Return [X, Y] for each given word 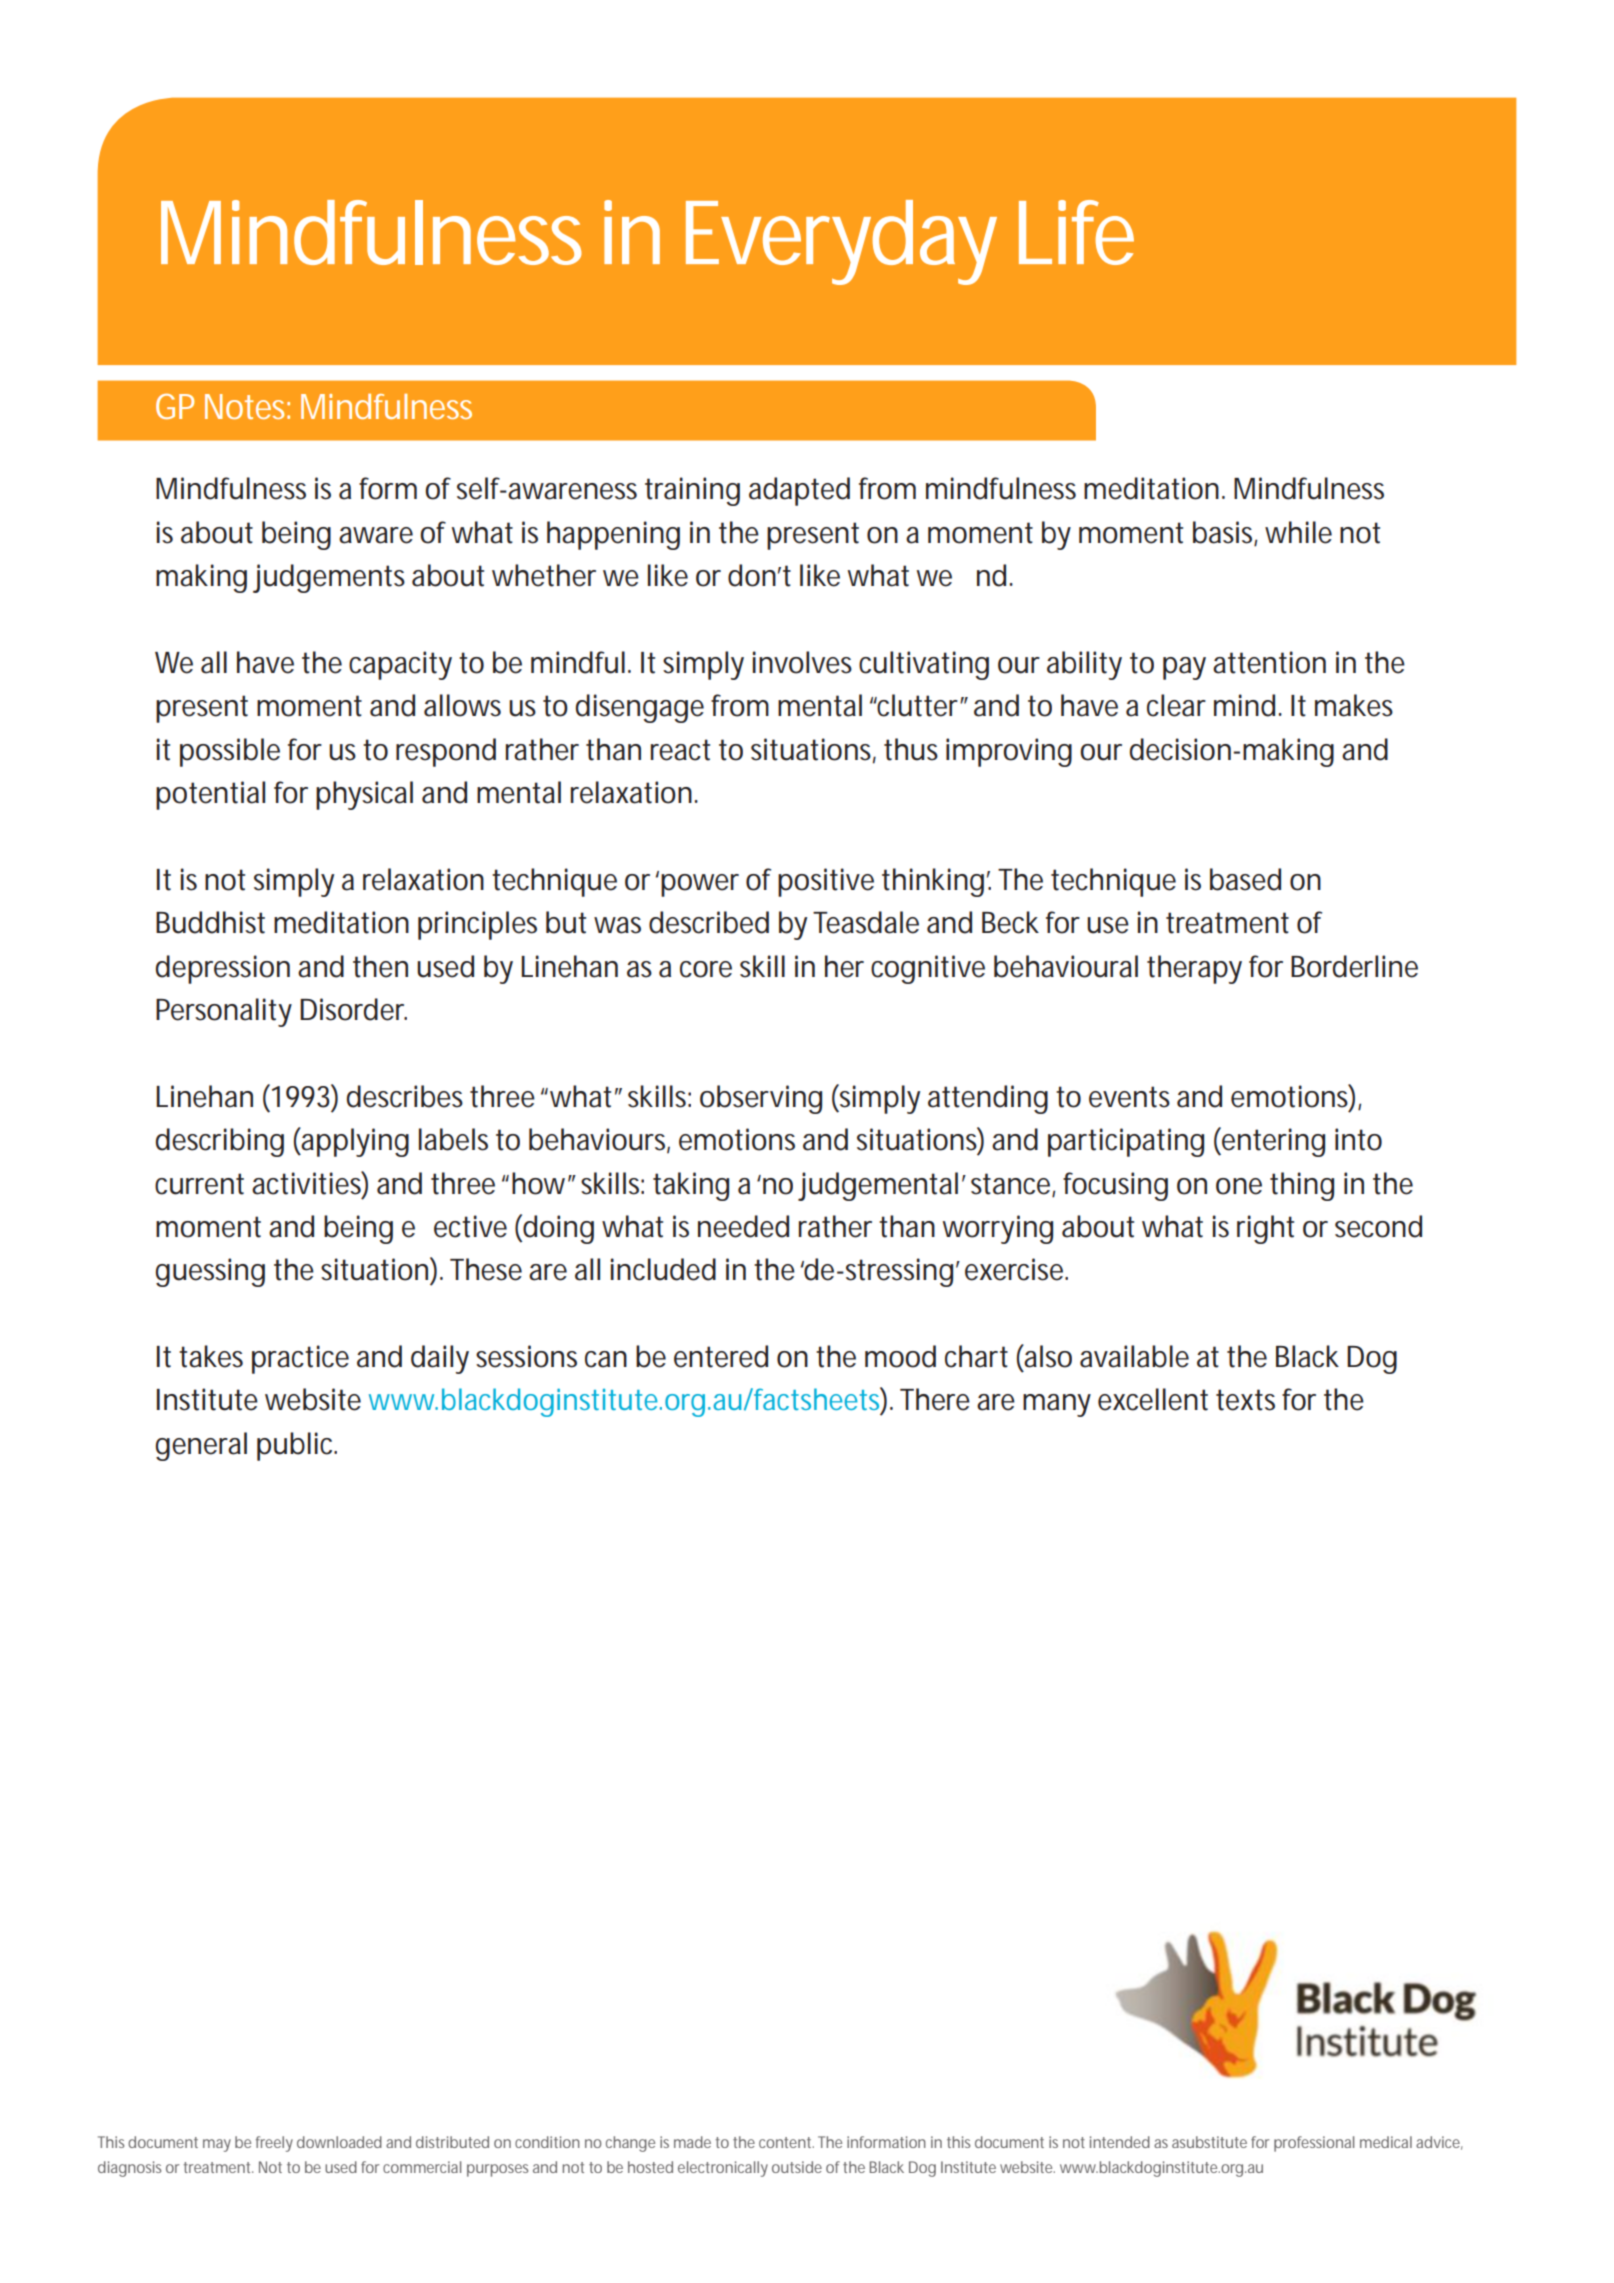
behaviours [598, 1140]
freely [274, 2144]
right [1265, 1229]
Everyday [840, 242]
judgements [329, 578]
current [199, 1184]
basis [1224, 533]
